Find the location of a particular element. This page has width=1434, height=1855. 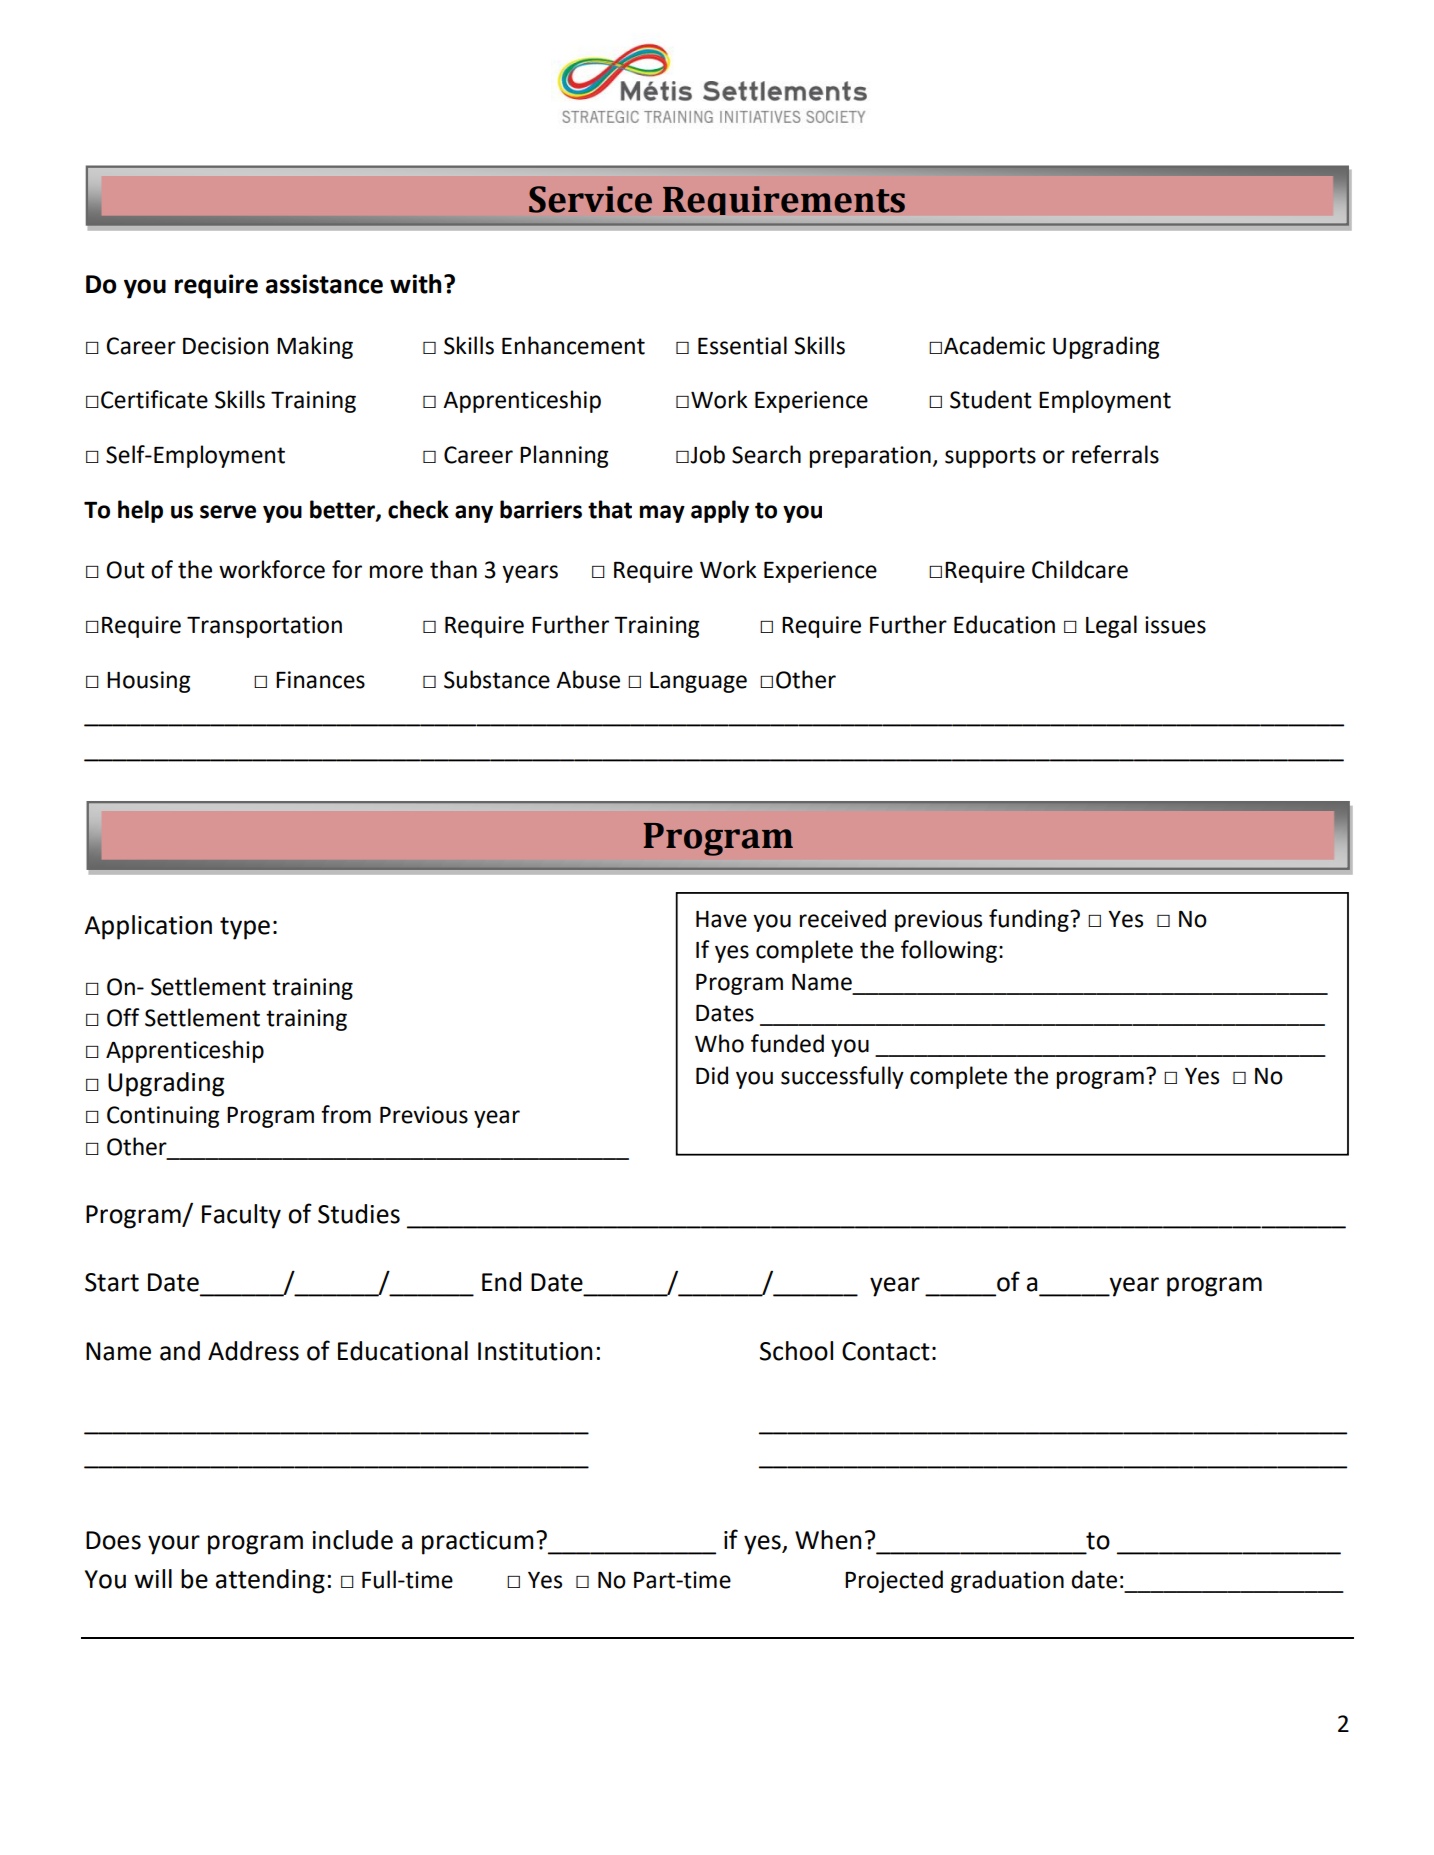

Language is located at coordinates (698, 682).
